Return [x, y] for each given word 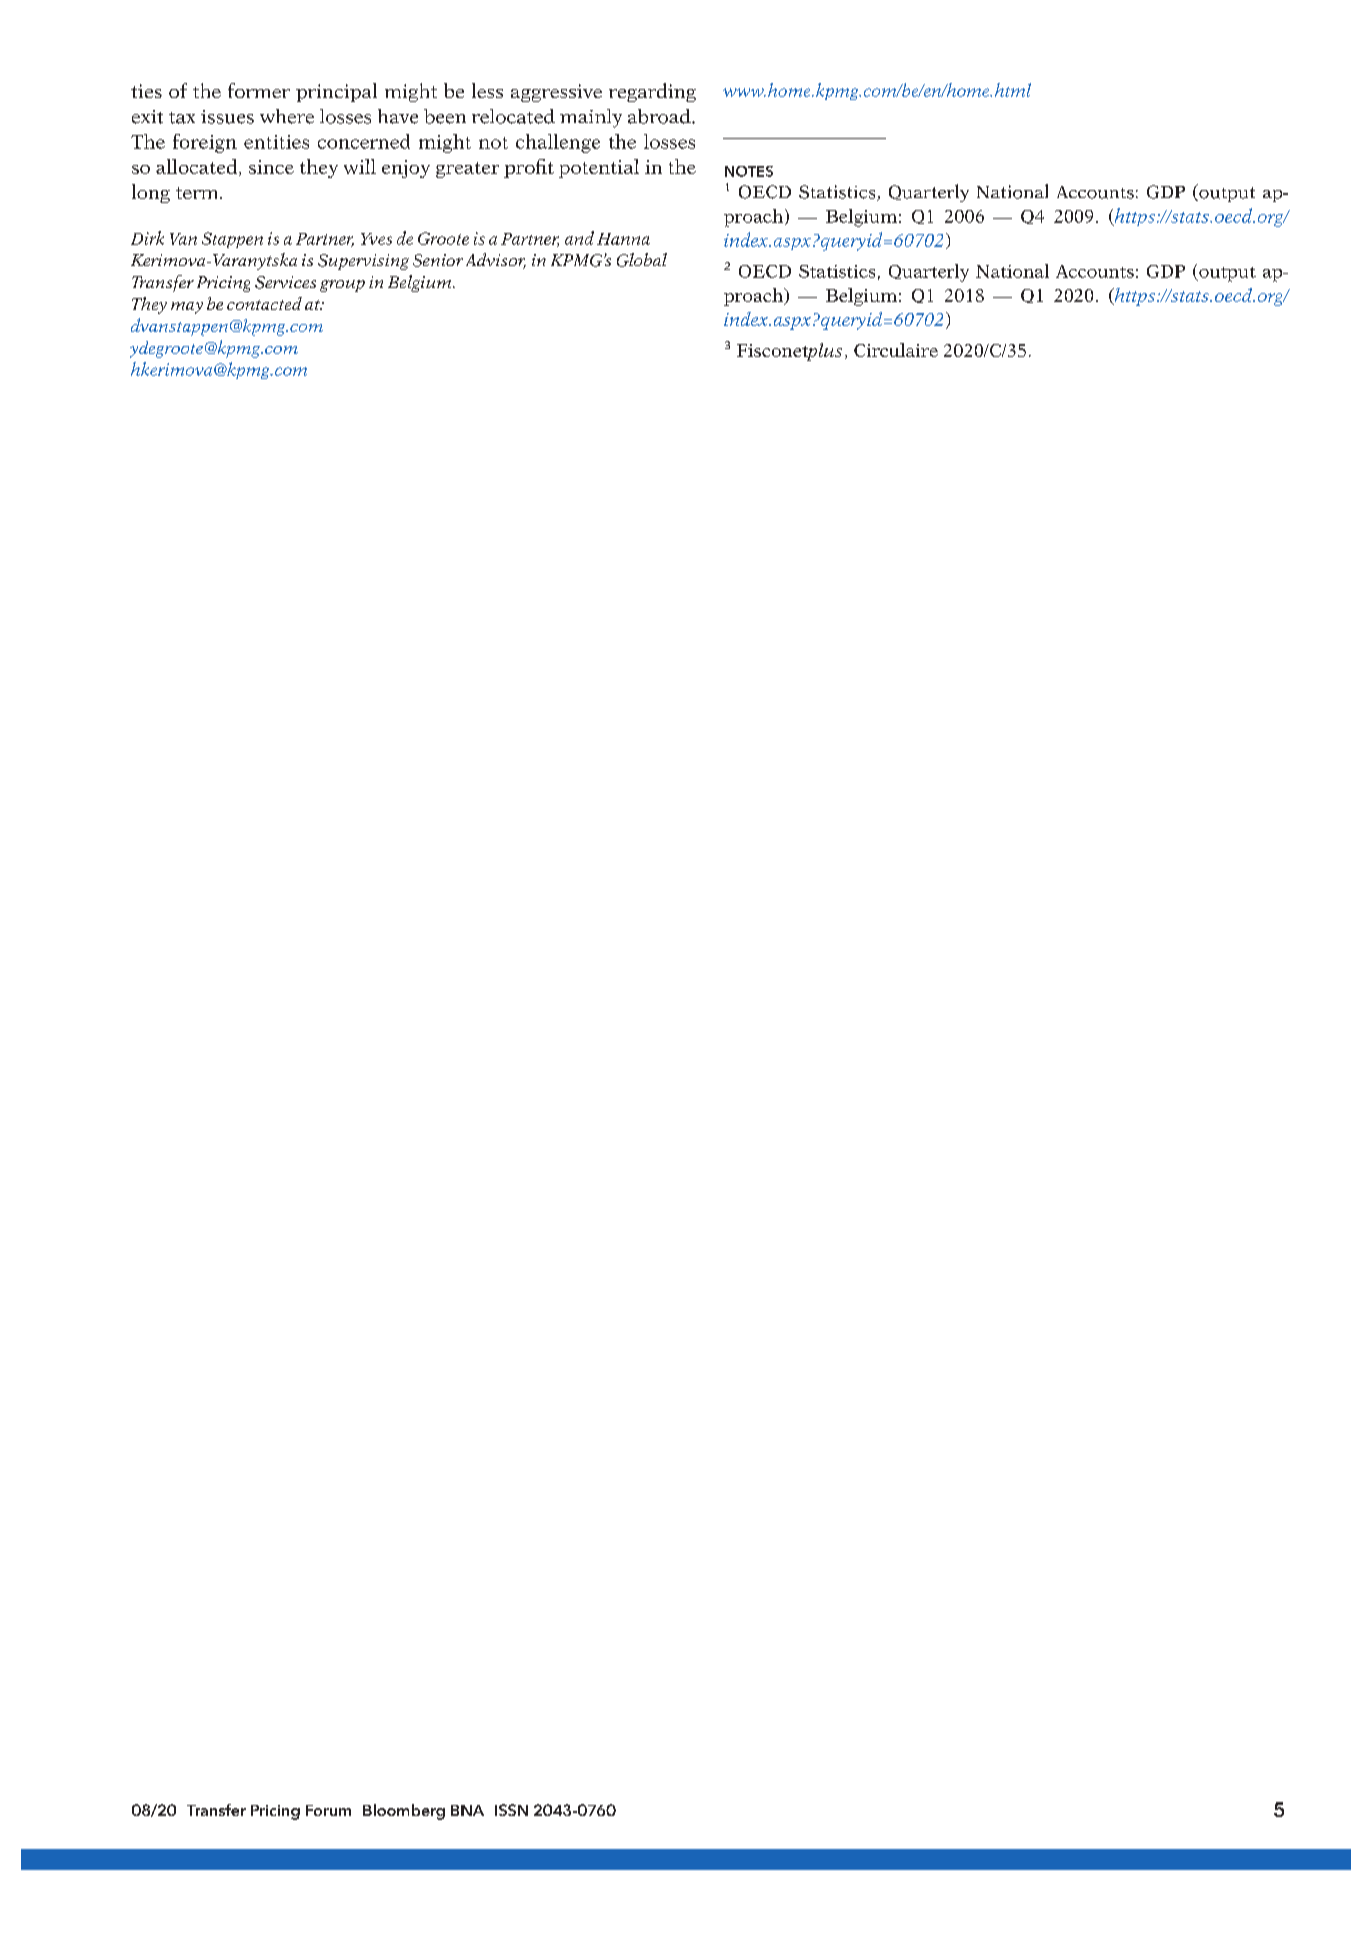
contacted [264, 303]
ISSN [511, 1810]
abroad [660, 116]
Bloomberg [404, 1812]
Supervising [363, 262]
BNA [467, 1810]
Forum [328, 1810]
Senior [438, 260]
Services [285, 282]
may [187, 308]
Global [642, 260]
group [342, 286]
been [445, 116]
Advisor [496, 261]
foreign [205, 143]
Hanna [623, 239]
